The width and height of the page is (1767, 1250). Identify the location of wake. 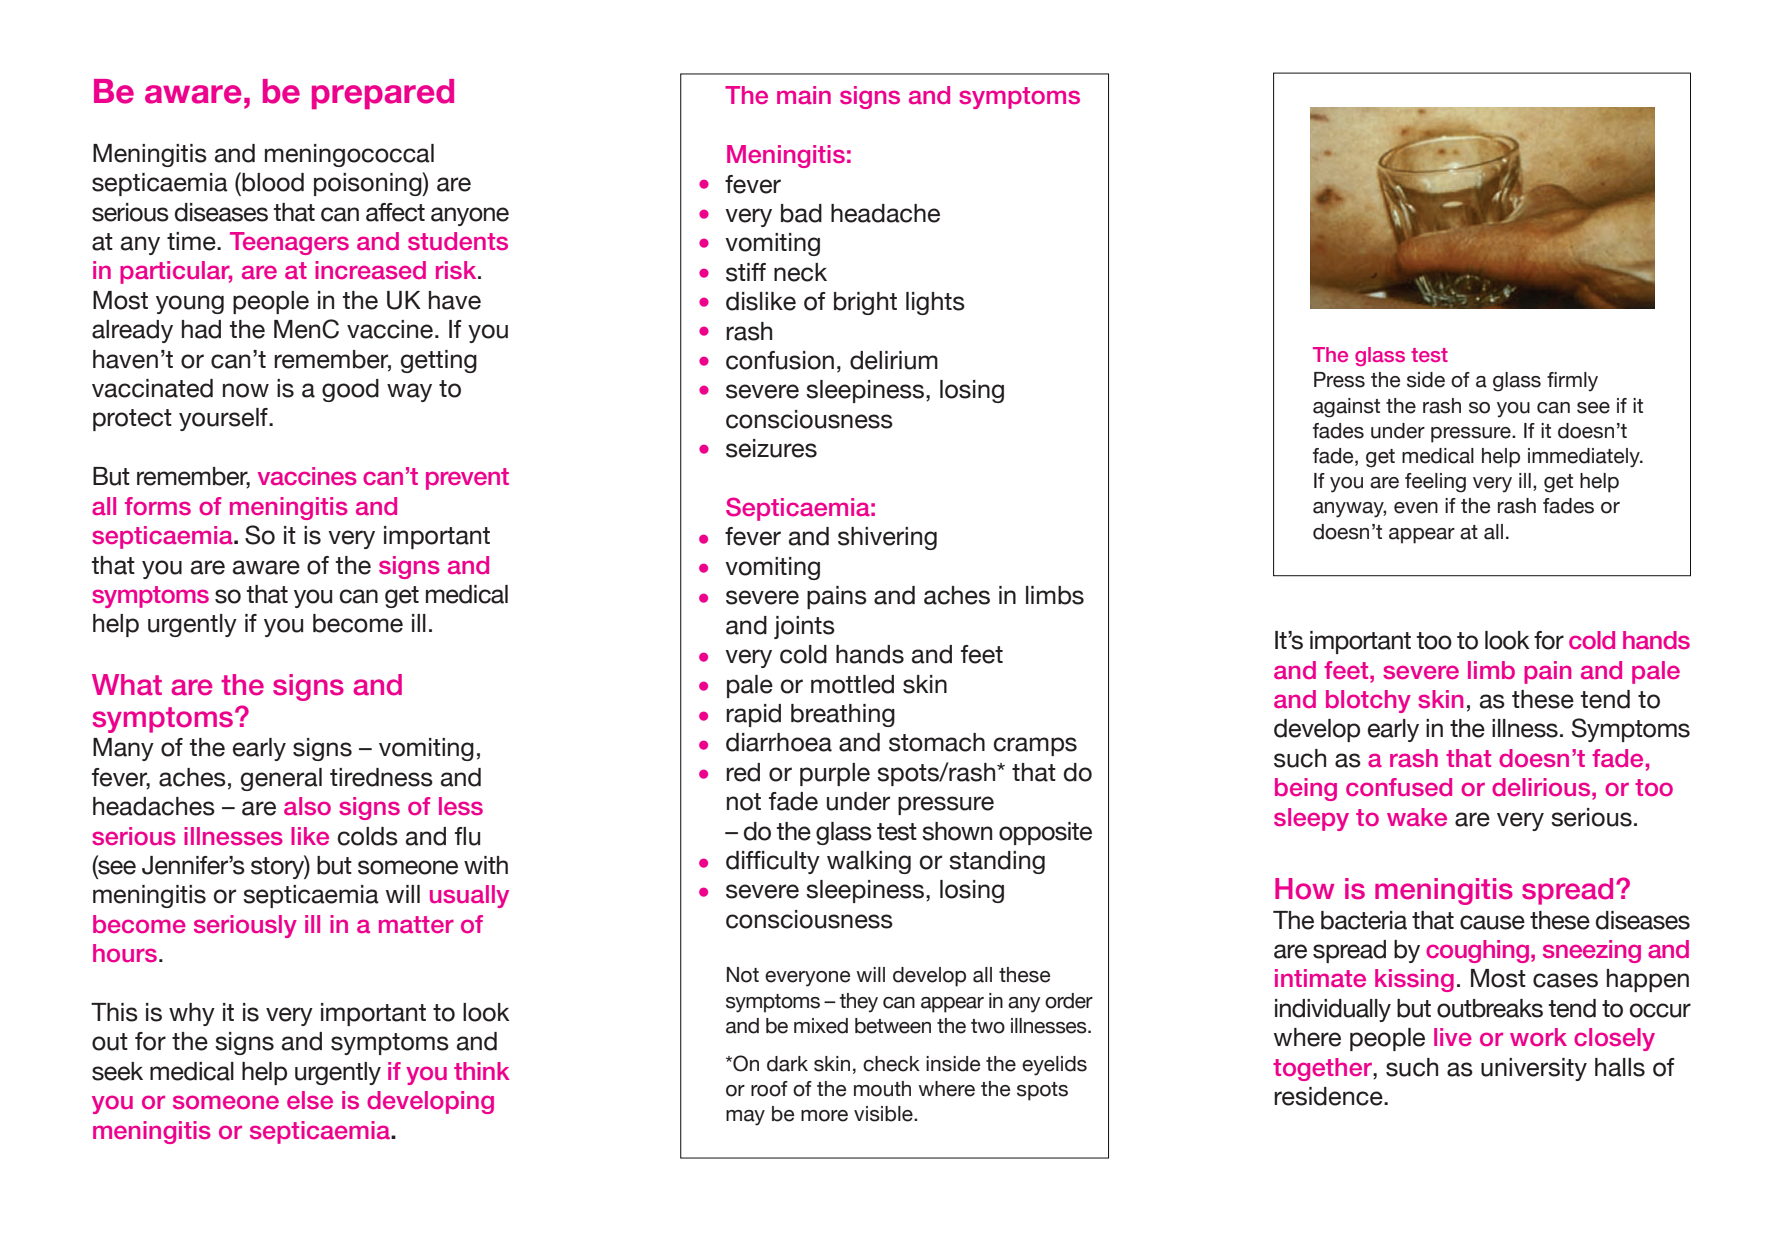
(1417, 817).
